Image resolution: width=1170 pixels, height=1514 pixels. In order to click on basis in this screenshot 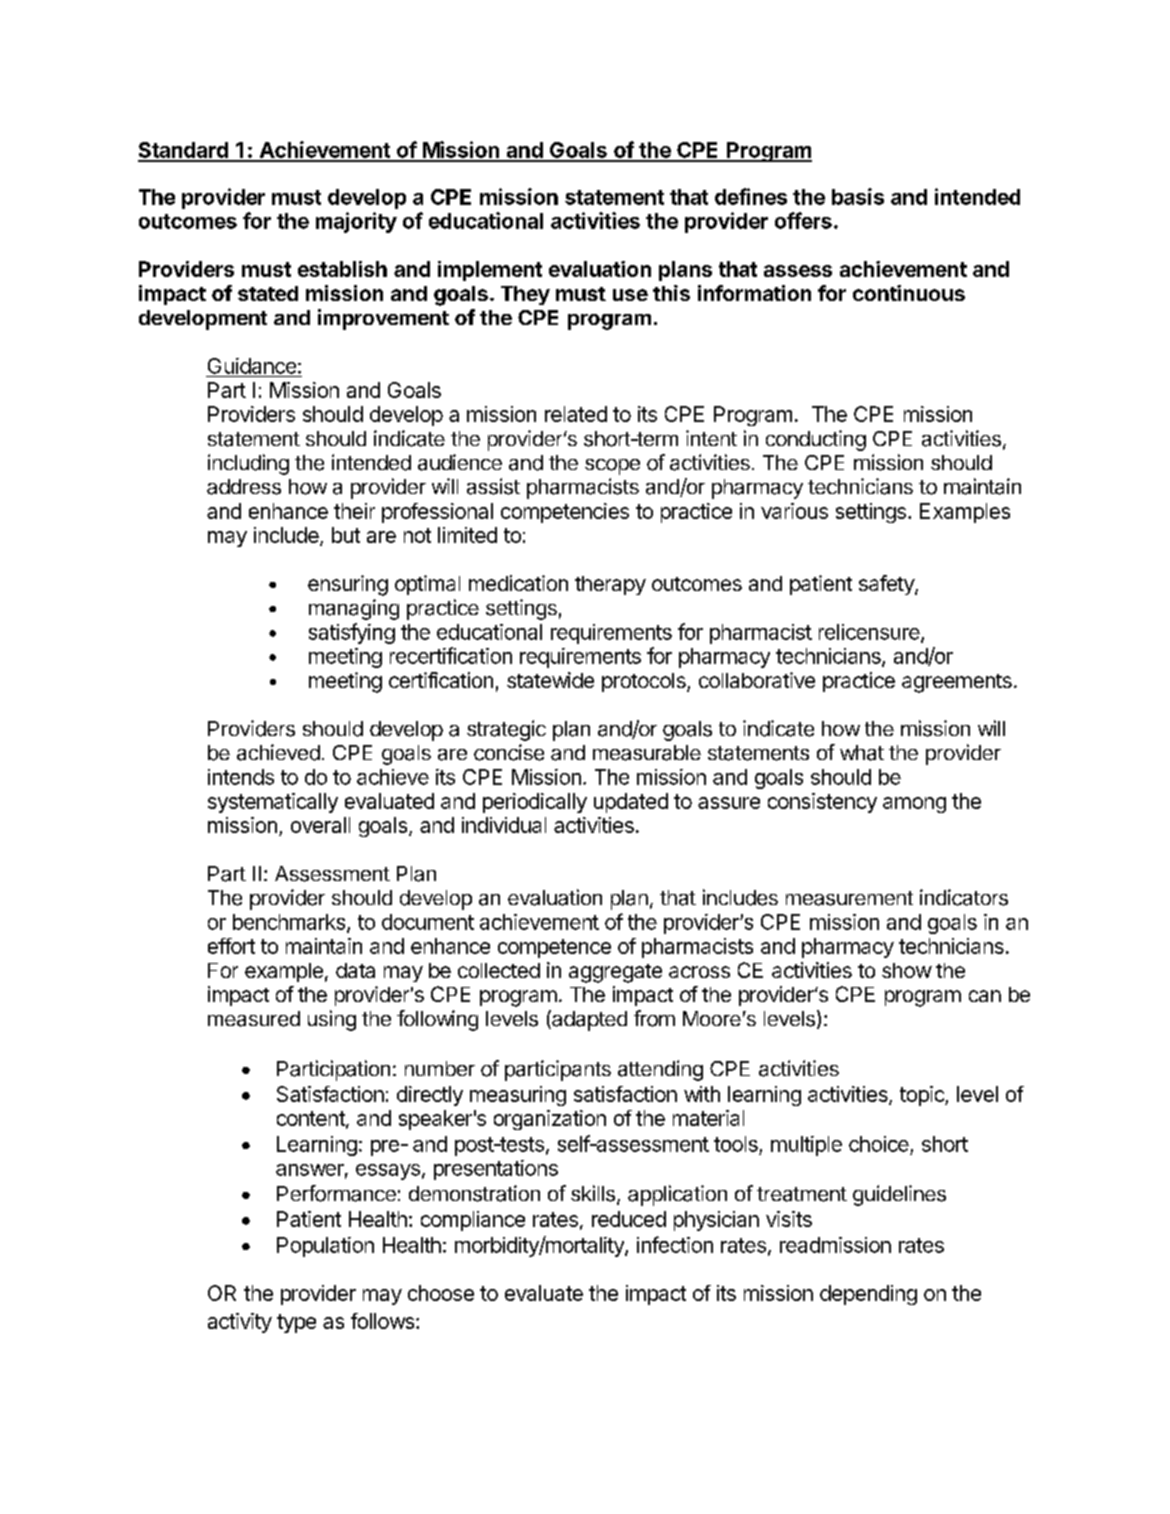, I will do `click(858, 196)`.
